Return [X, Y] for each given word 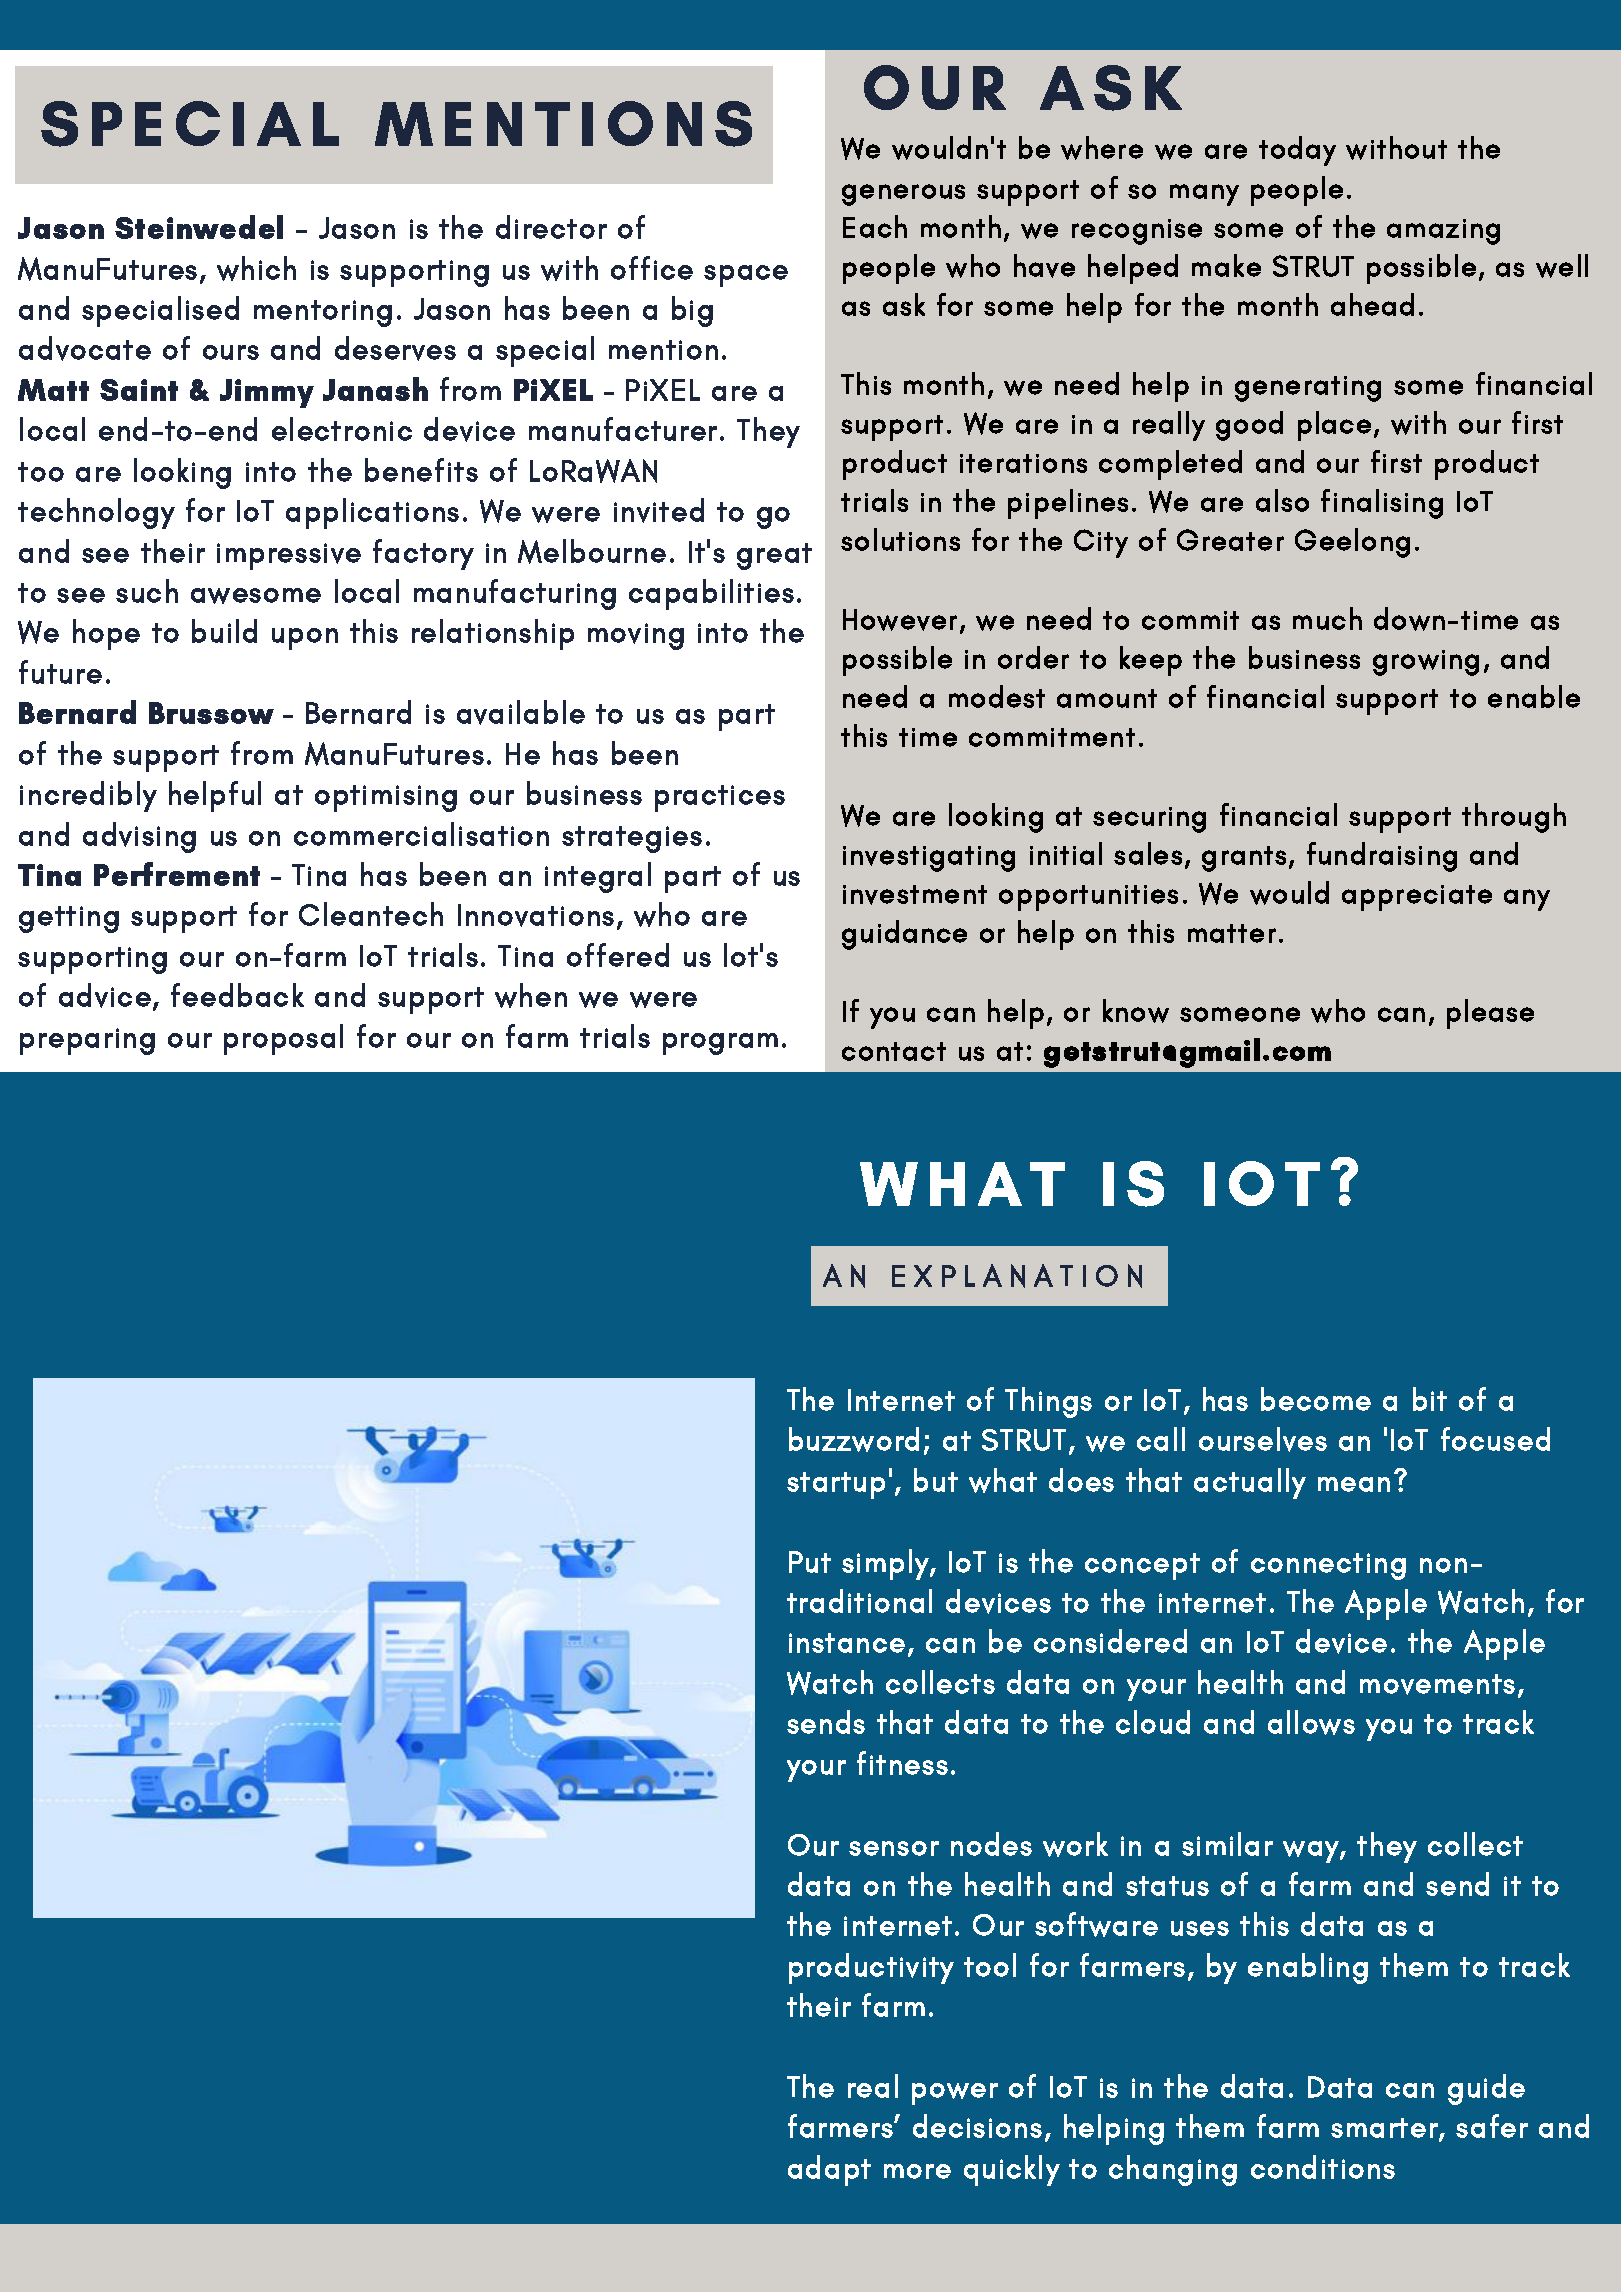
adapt [829, 2170]
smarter [1385, 2129]
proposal [283, 1039]
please [1490, 1014]
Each [875, 226]
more [917, 2171]
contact [894, 1051]
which [256, 268]
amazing [1443, 232]
